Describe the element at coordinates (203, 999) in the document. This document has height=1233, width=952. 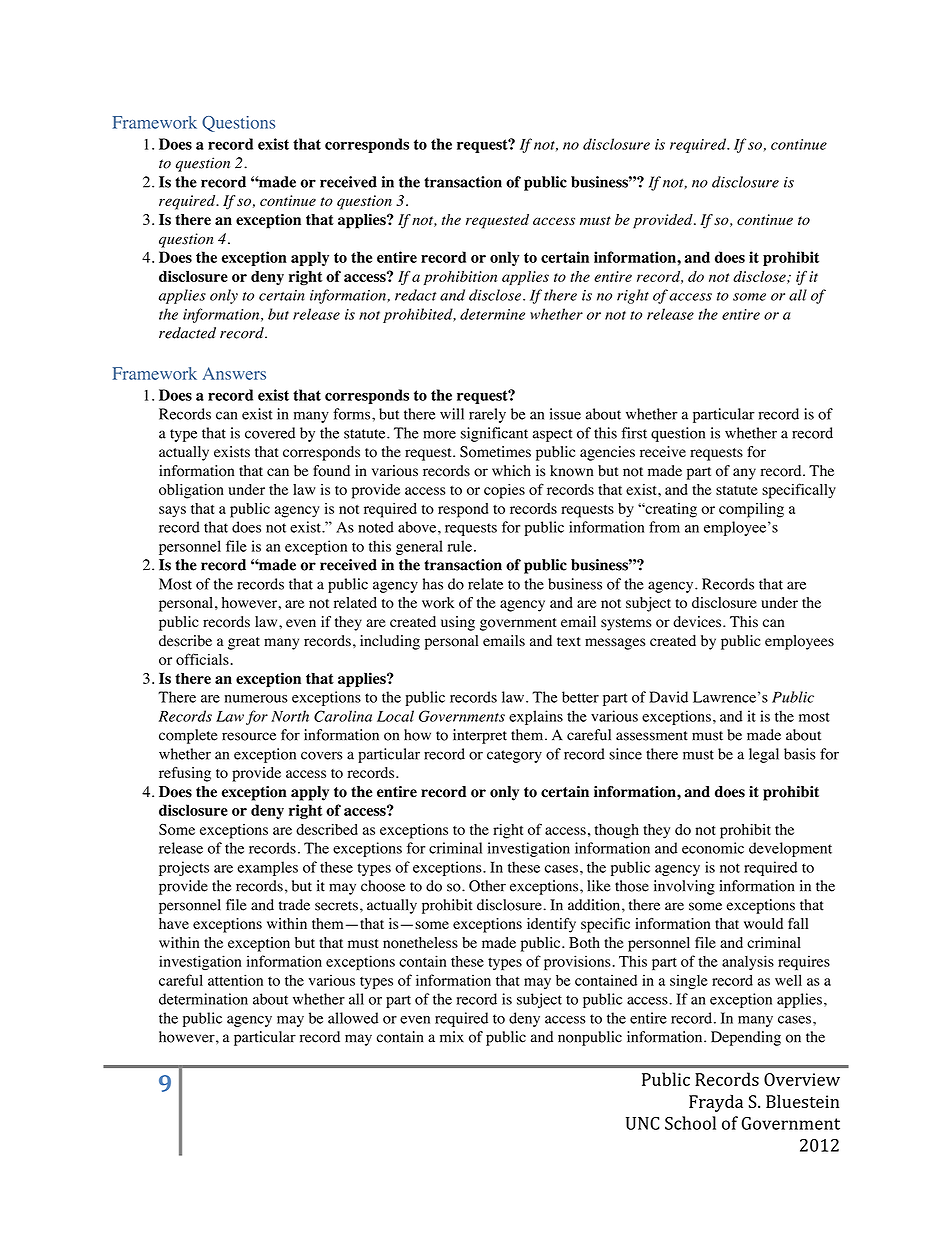
I see `determination` at that location.
